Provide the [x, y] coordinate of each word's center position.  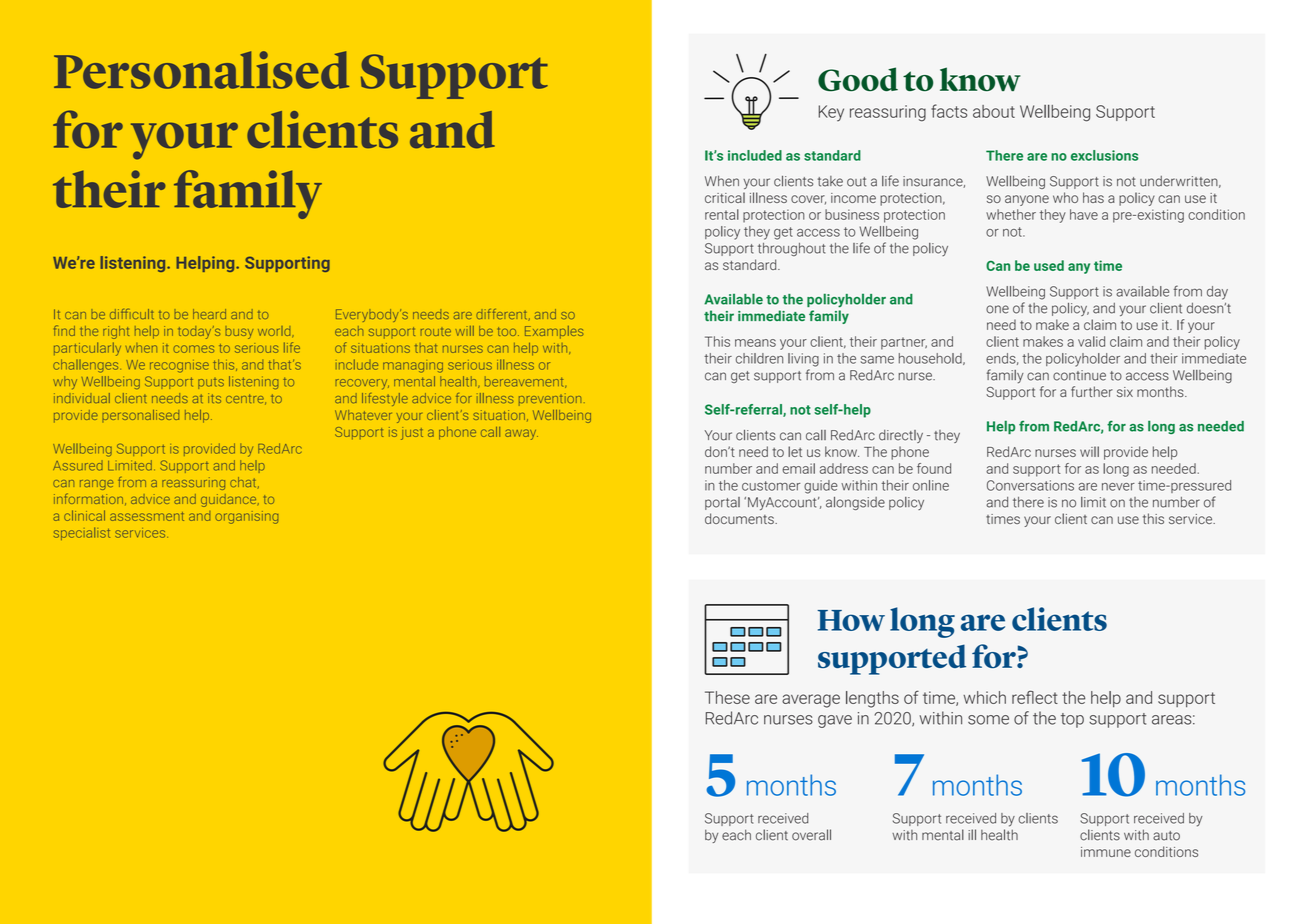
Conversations [1030, 485]
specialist [82, 533]
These [727, 697]
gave [835, 721]
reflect [1035, 697]
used [1049, 265]
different [503, 315]
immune [1106, 852]
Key [831, 113]
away [521, 434]
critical [725, 197]
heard [209, 314]
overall [811, 835]
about [994, 111]
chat [244, 483]
